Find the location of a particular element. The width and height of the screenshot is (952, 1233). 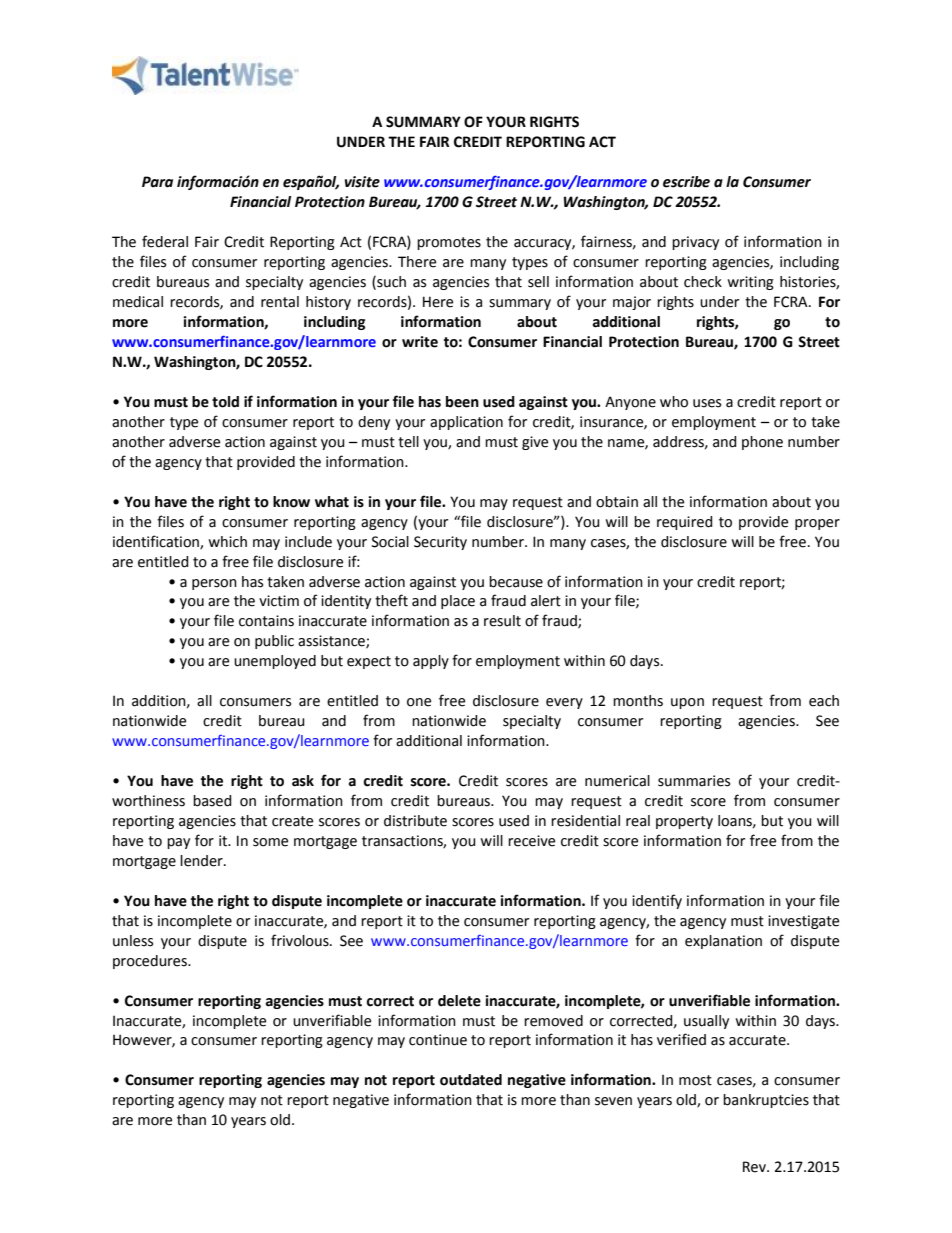

unemployed is located at coordinates (275, 662).
